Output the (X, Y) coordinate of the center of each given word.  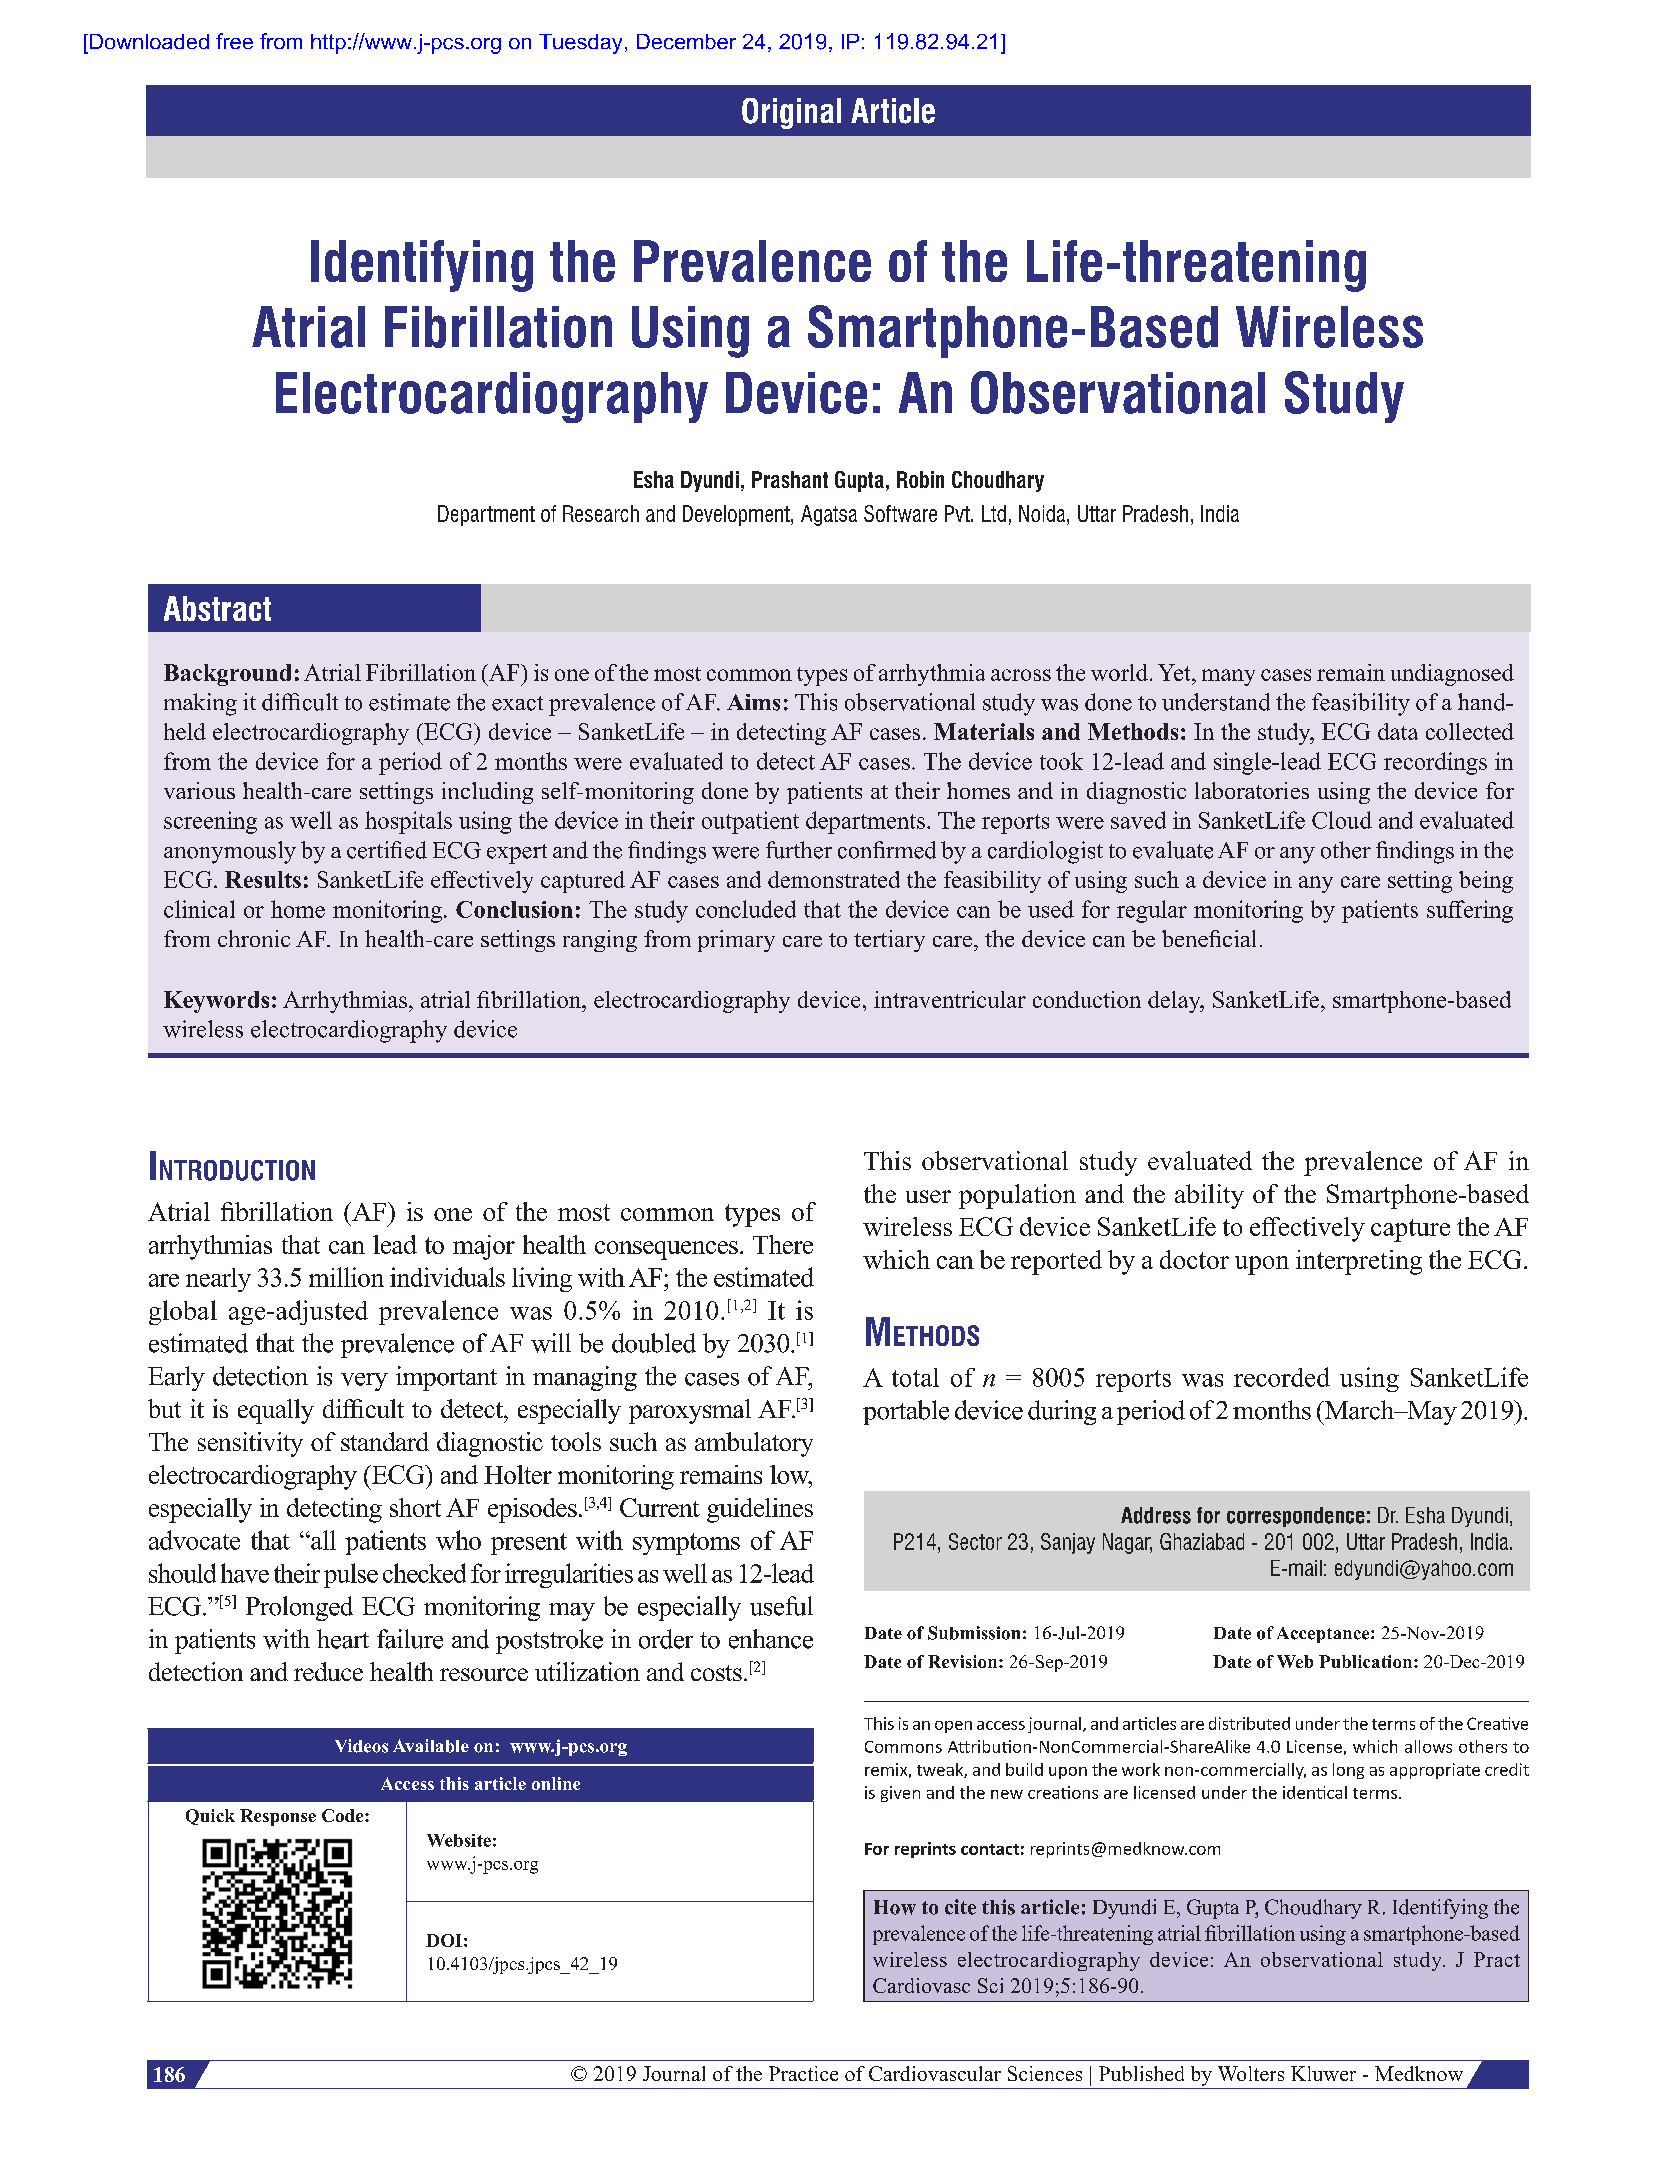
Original (791, 113)
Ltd (994, 513)
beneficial (1209, 938)
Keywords (216, 1002)
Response (278, 1817)
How (895, 1907)
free (234, 41)
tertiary (889, 941)
